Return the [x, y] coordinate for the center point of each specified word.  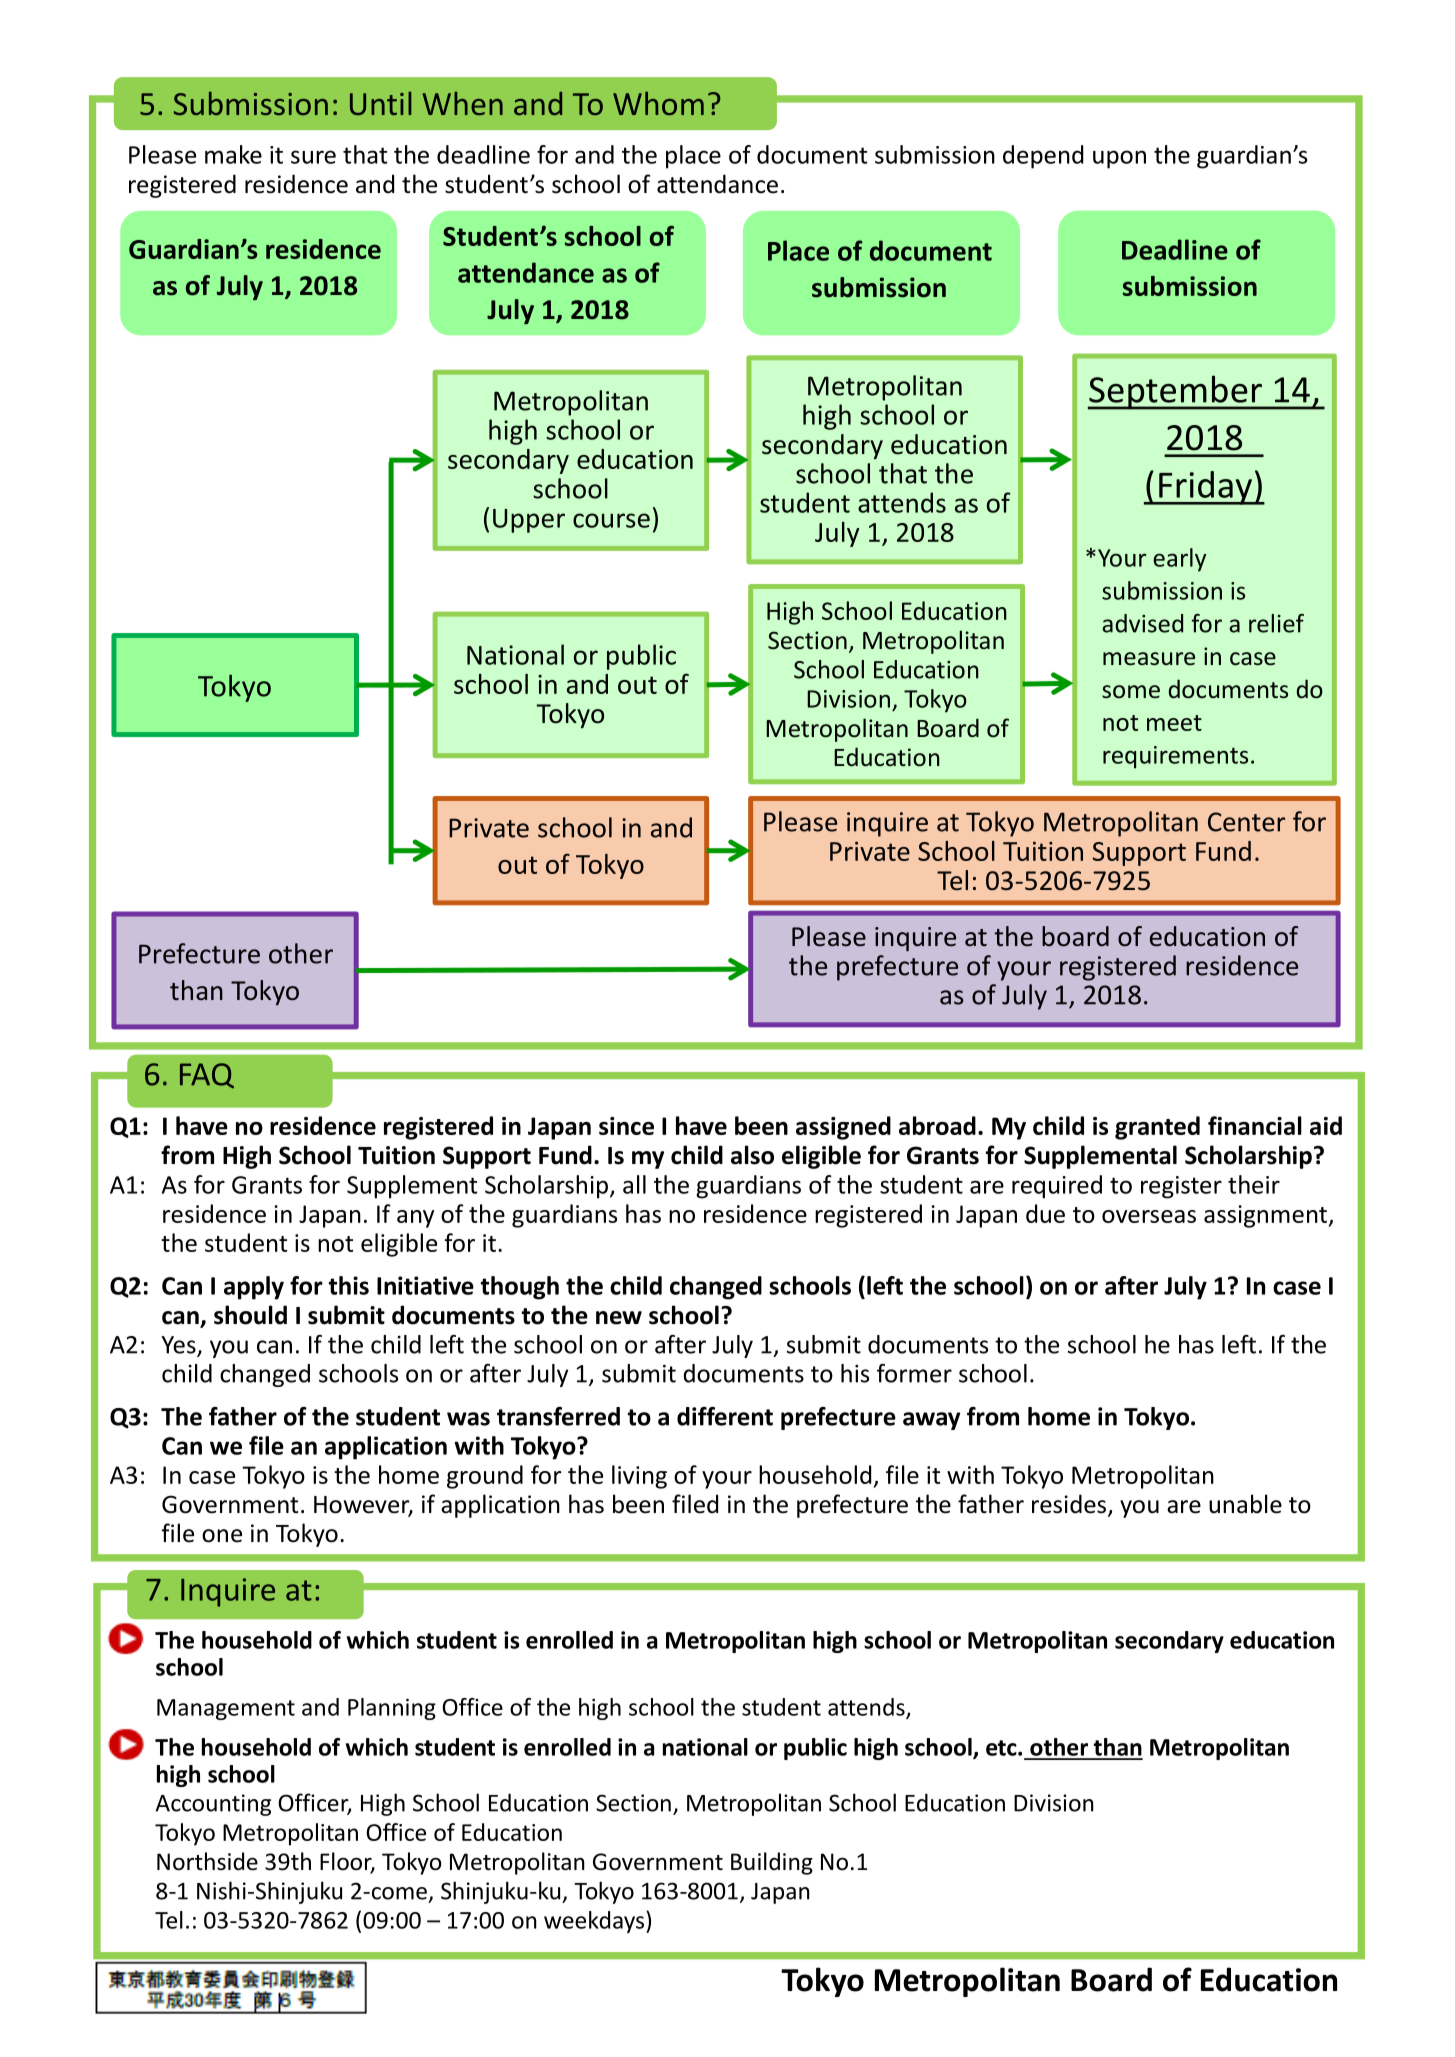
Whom [658, 103]
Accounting [213, 1805]
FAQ [207, 1075]
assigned [843, 1128]
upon [1119, 159]
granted [1157, 1128]
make [233, 154]
